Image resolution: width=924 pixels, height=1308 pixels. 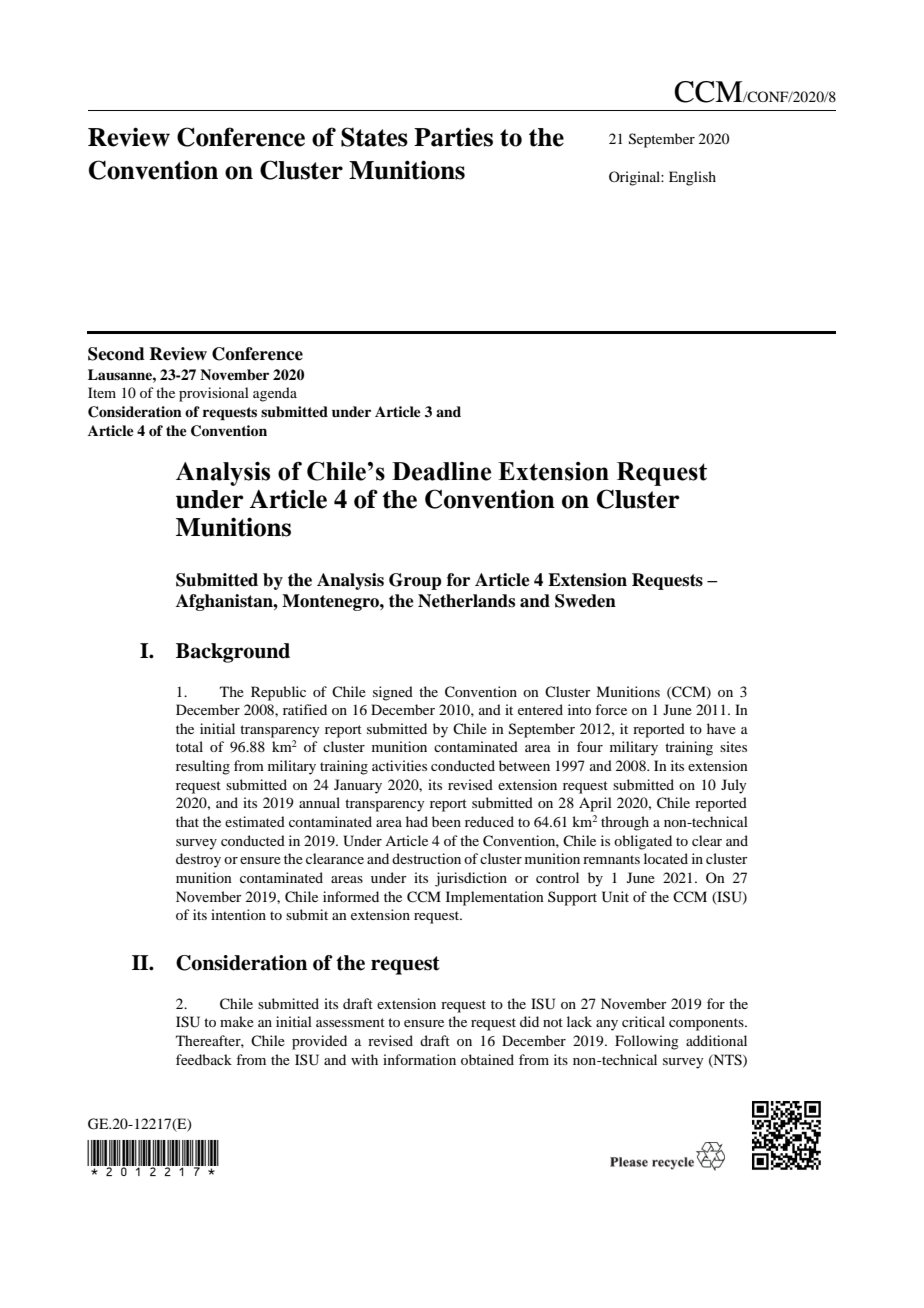 What do you see at coordinates (585, 601) in the screenshot?
I see `Sweden` at bounding box center [585, 601].
